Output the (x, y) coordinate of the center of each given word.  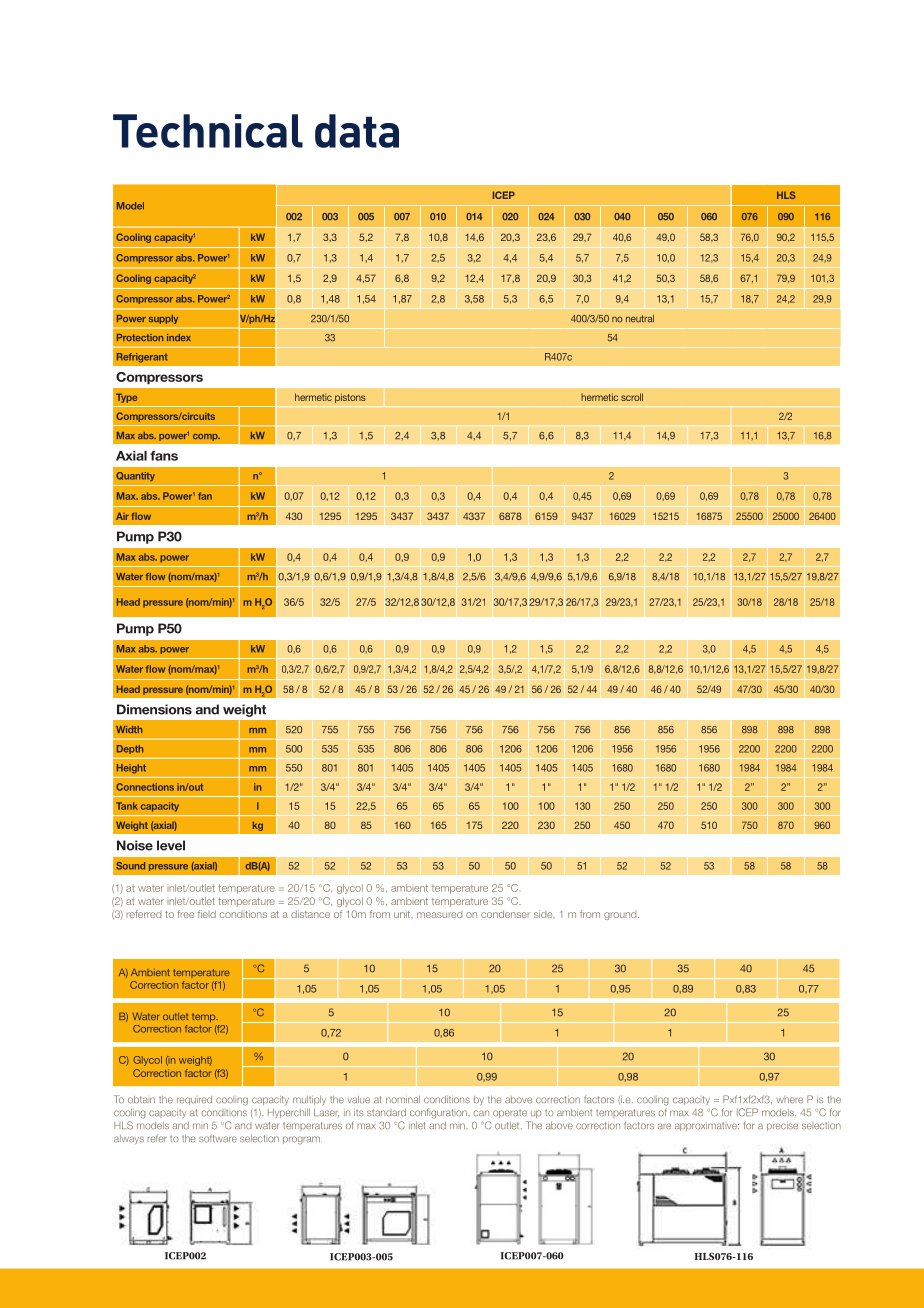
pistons (350, 398)
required (194, 1100)
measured (439, 914)
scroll (632, 397)
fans (164, 456)
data (357, 131)
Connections (145, 787)
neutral (640, 319)
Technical (208, 131)
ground (621, 915)
